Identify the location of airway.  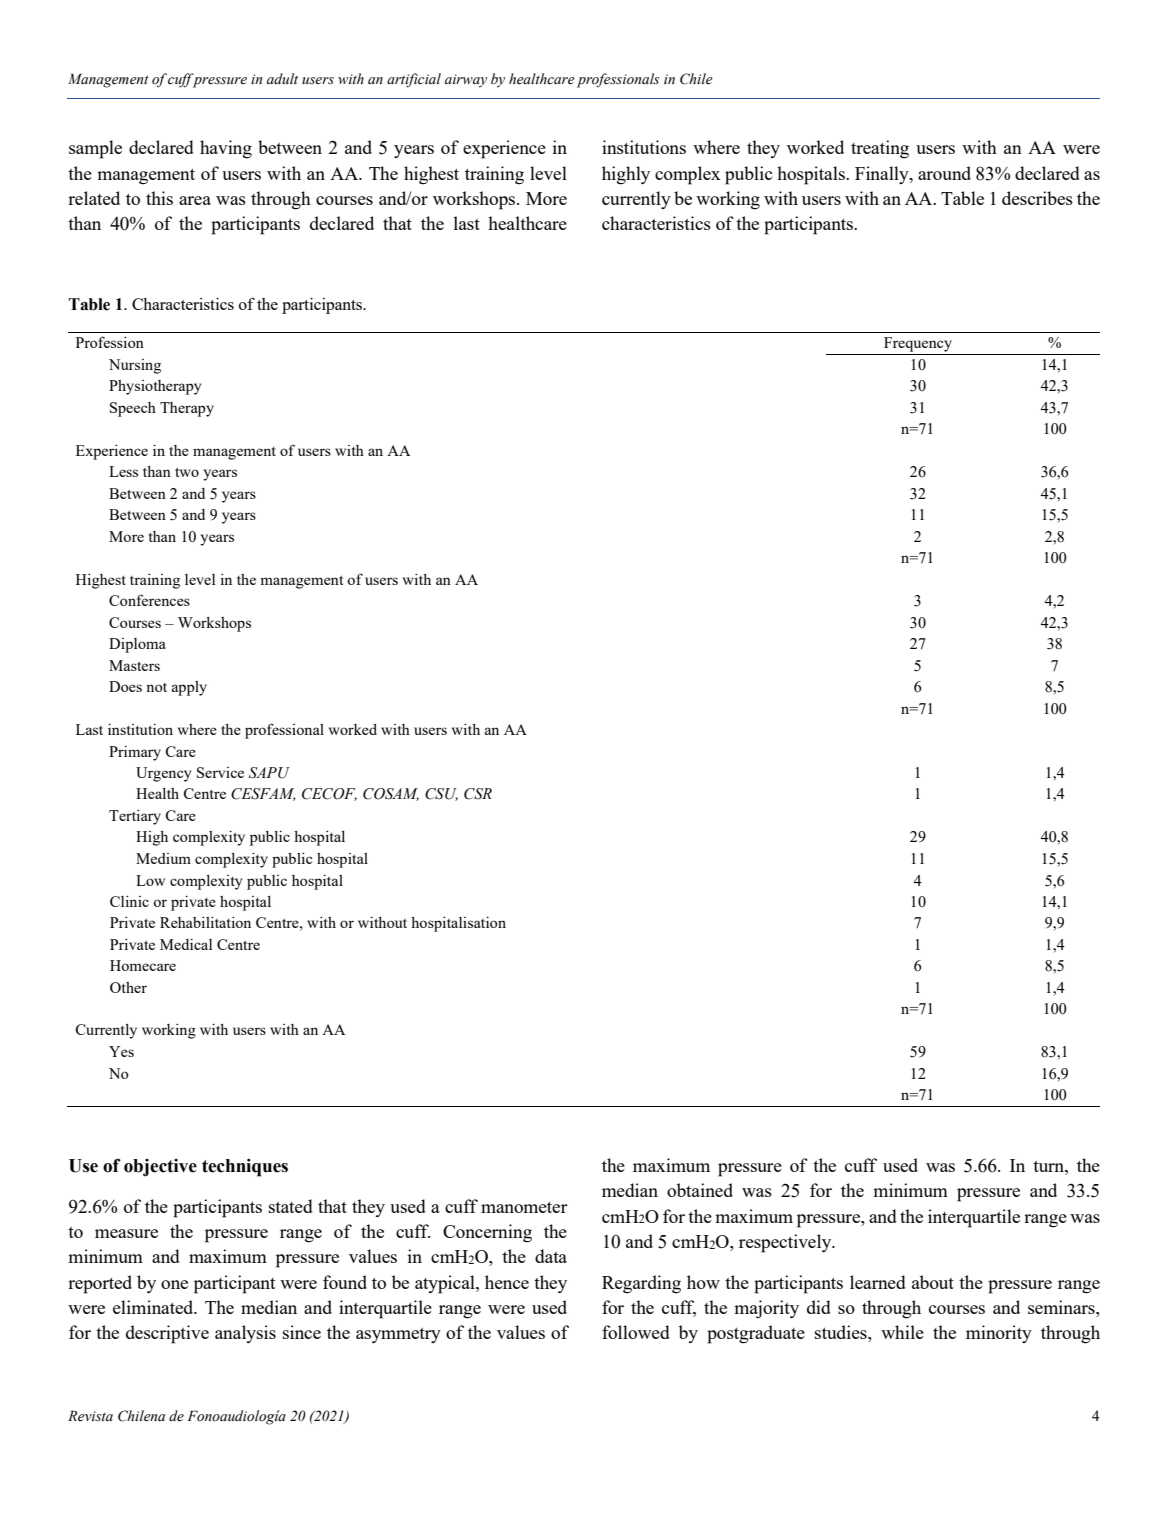
(466, 80).
